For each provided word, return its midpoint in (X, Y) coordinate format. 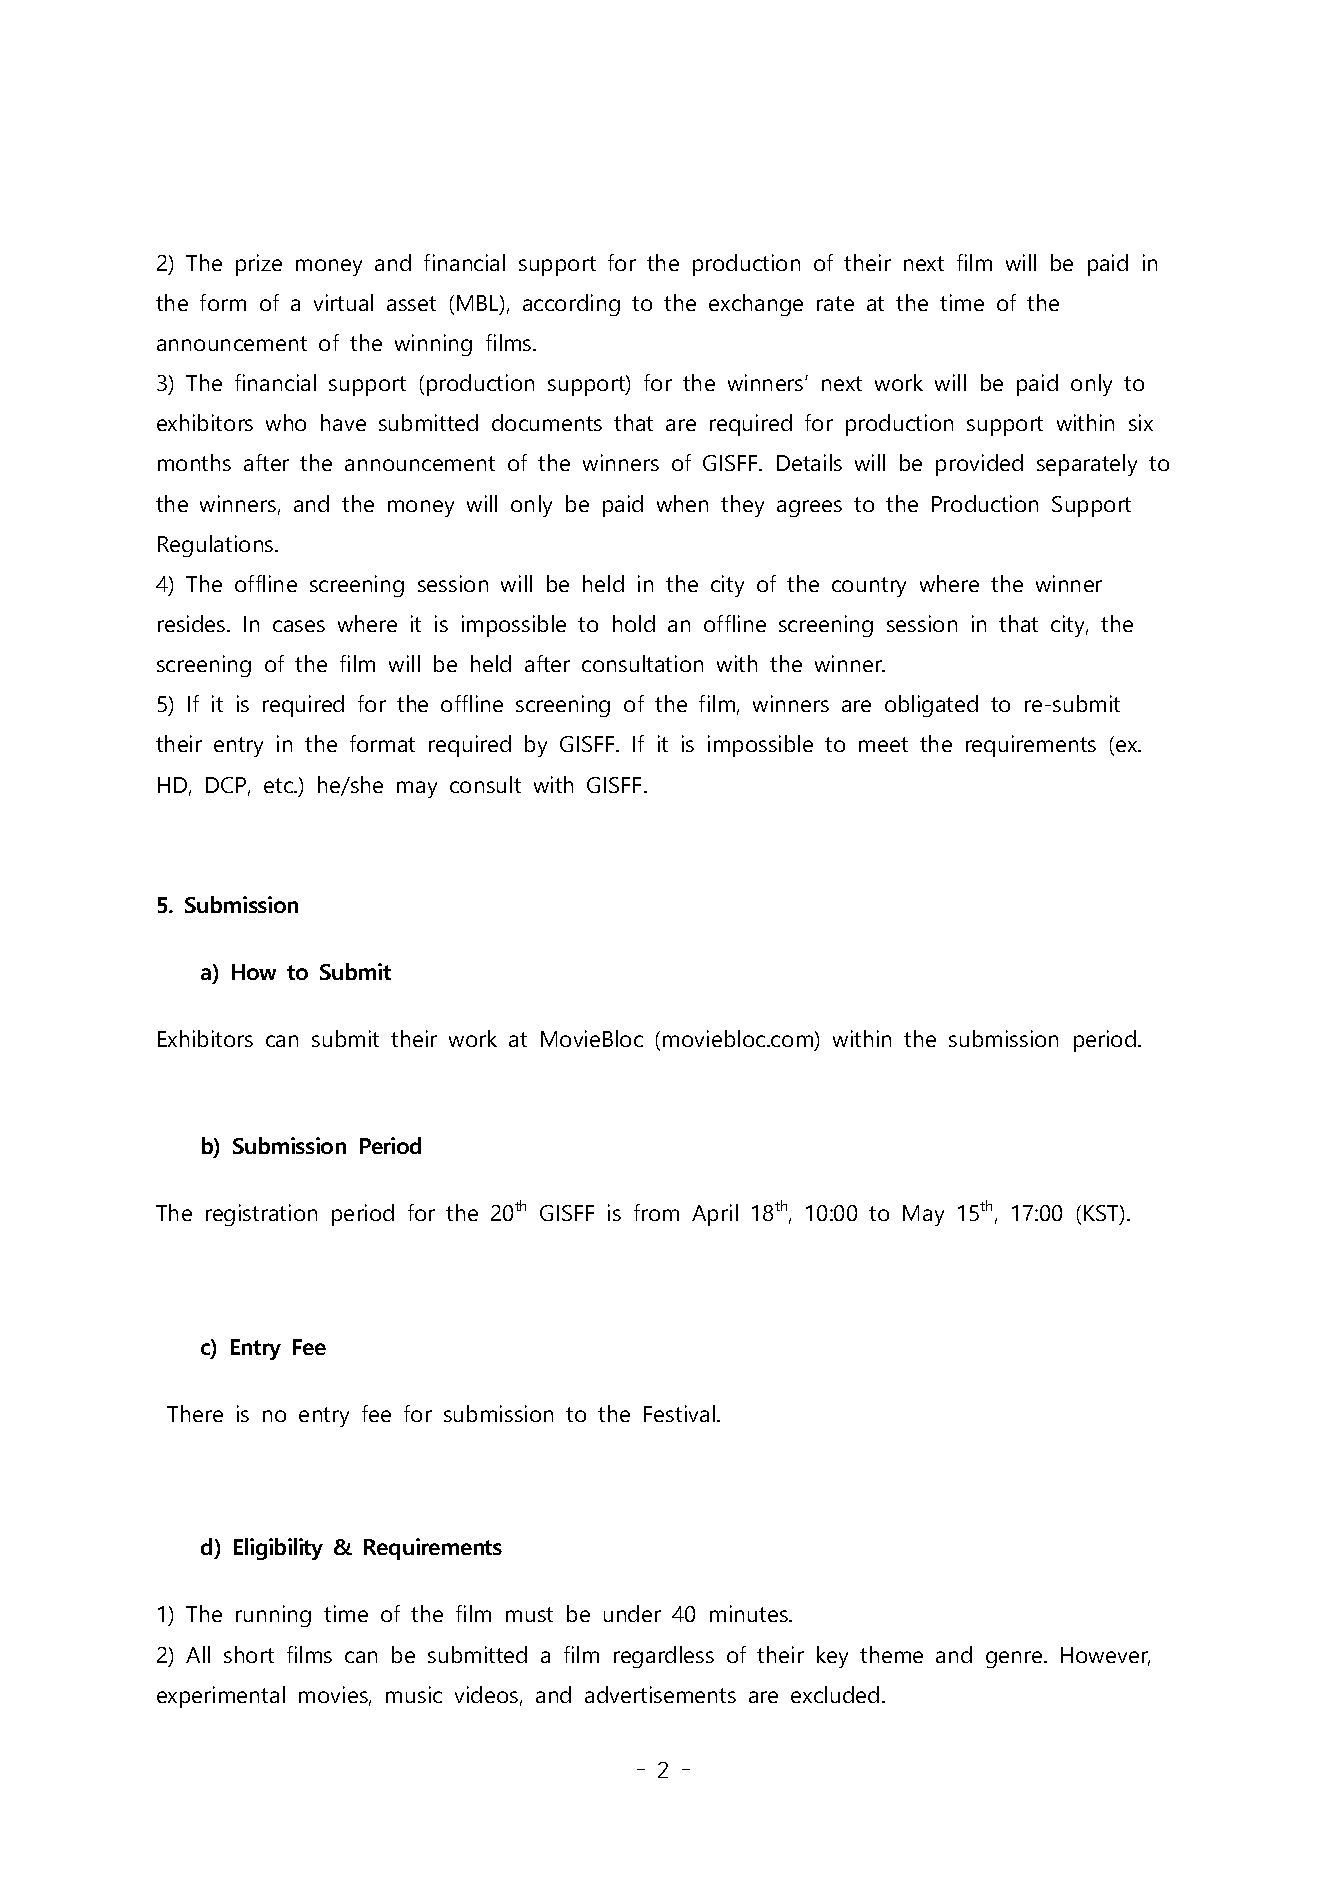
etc (279, 785)
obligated (931, 706)
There (195, 1413)
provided (979, 465)
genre (1015, 1659)
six (1141, 422)
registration (261, 1215)
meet (883, 744)
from (656, 1212)
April (715, 1215)
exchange (756, 305)
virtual (343, 302)
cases (299, 626)
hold (634, 623)
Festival (679, 1413)
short (249, 1654)
